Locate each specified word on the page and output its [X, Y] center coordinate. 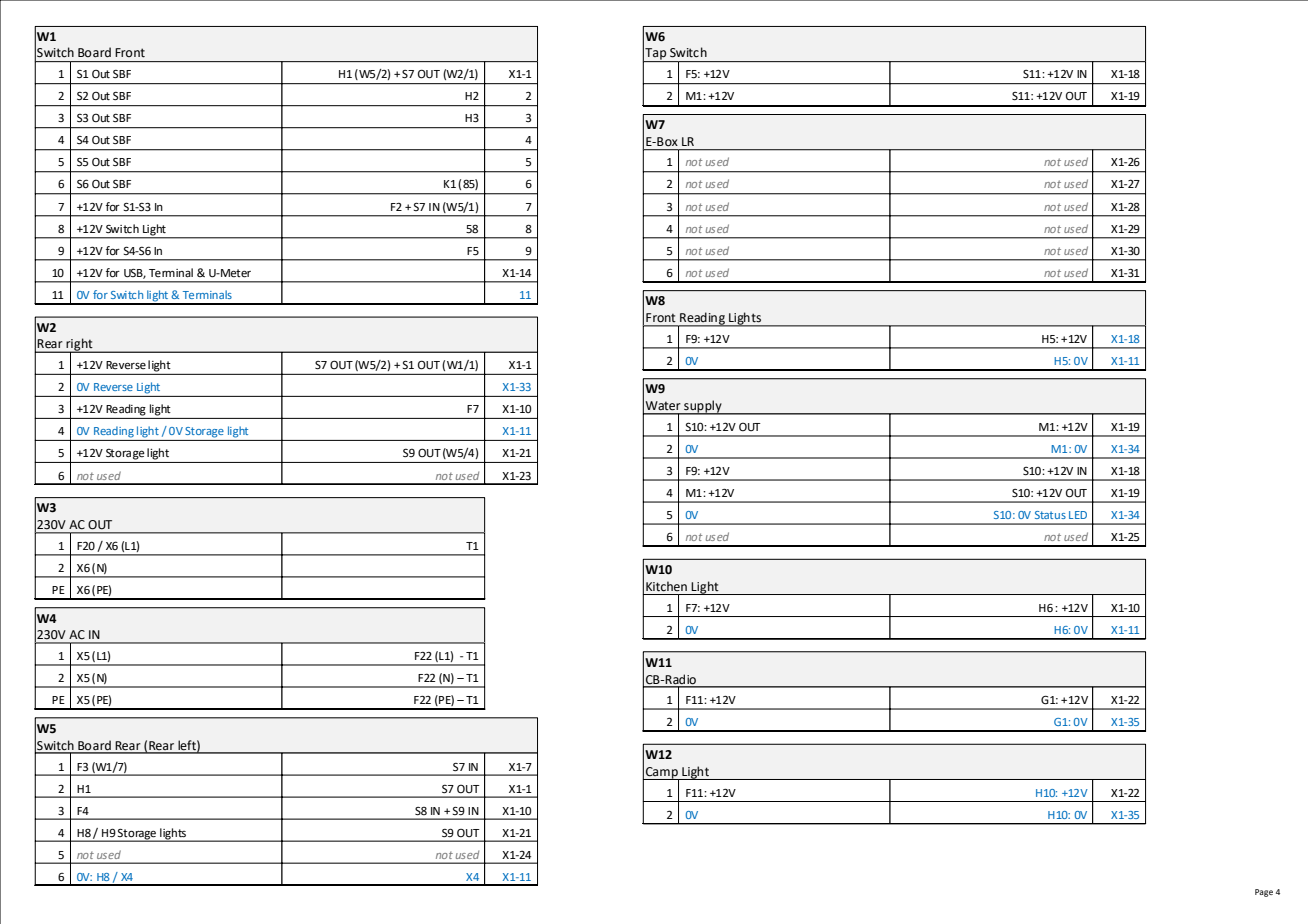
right [80, 345]
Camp [662, 774]
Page [1264, 893]
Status [1050, 515]
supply [703, 407]
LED [1078, 515]
